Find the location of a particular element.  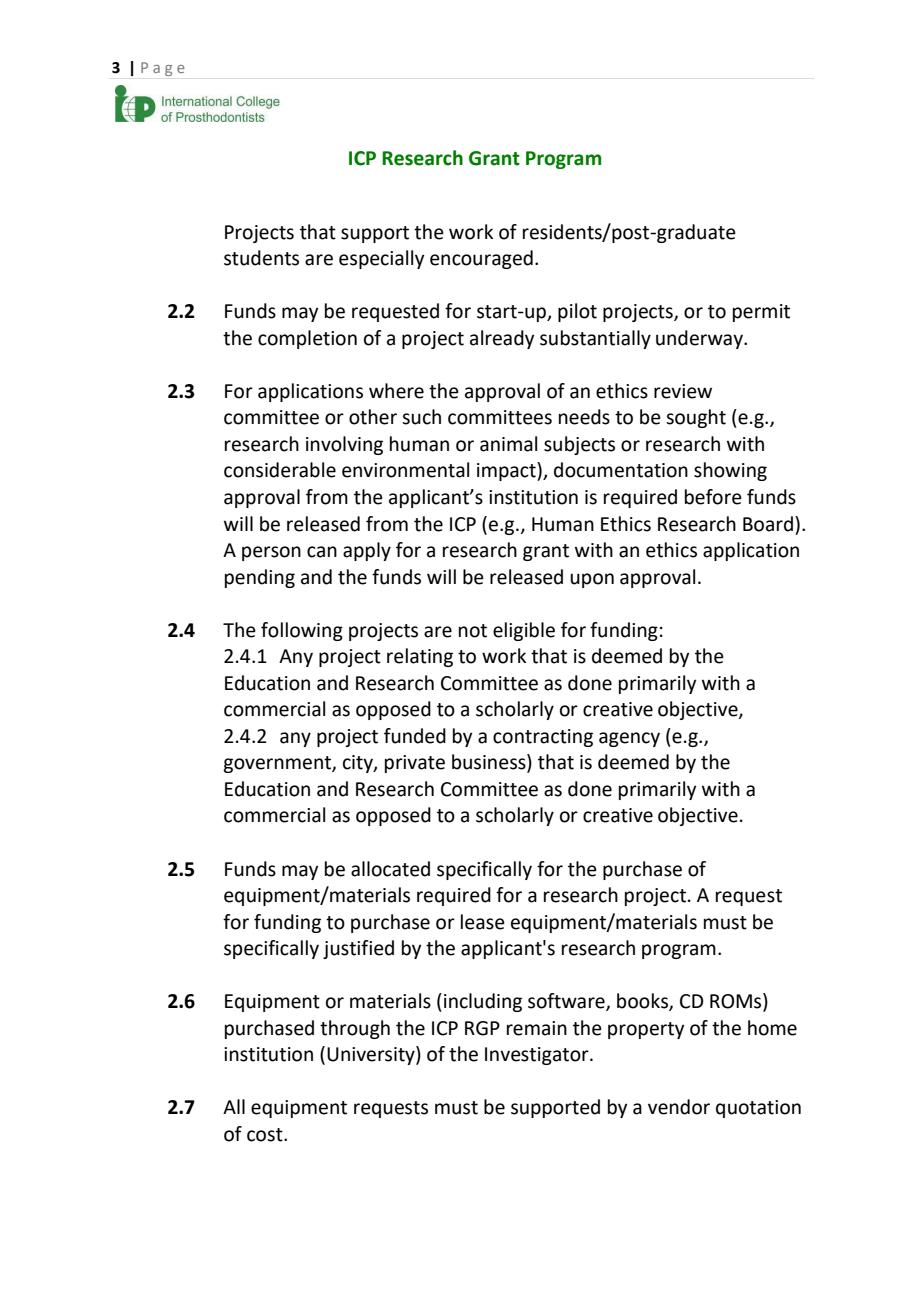

encouraged is located at coordinates (481, 259).
